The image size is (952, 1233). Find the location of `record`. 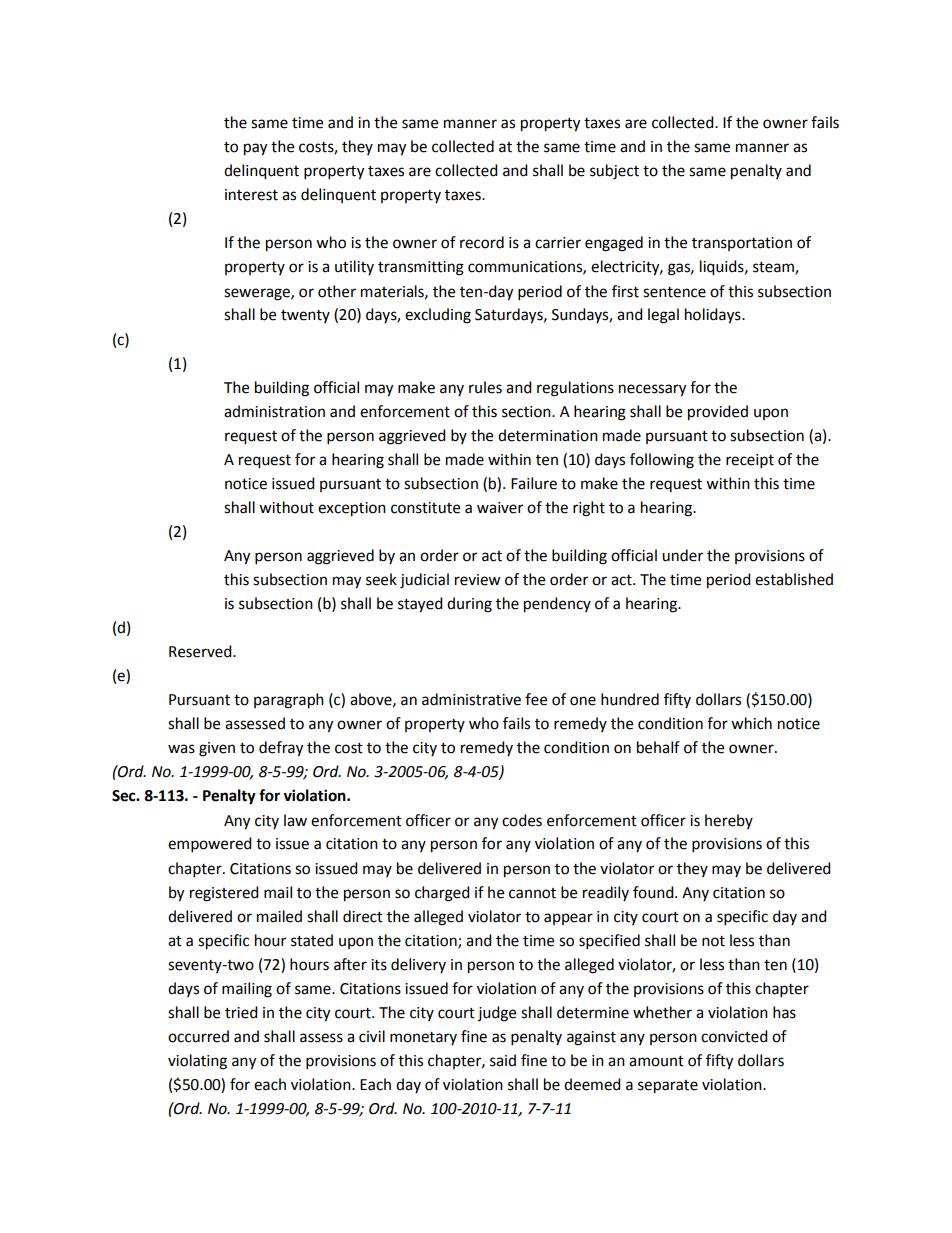

record is located at coordinates (482, 242).
